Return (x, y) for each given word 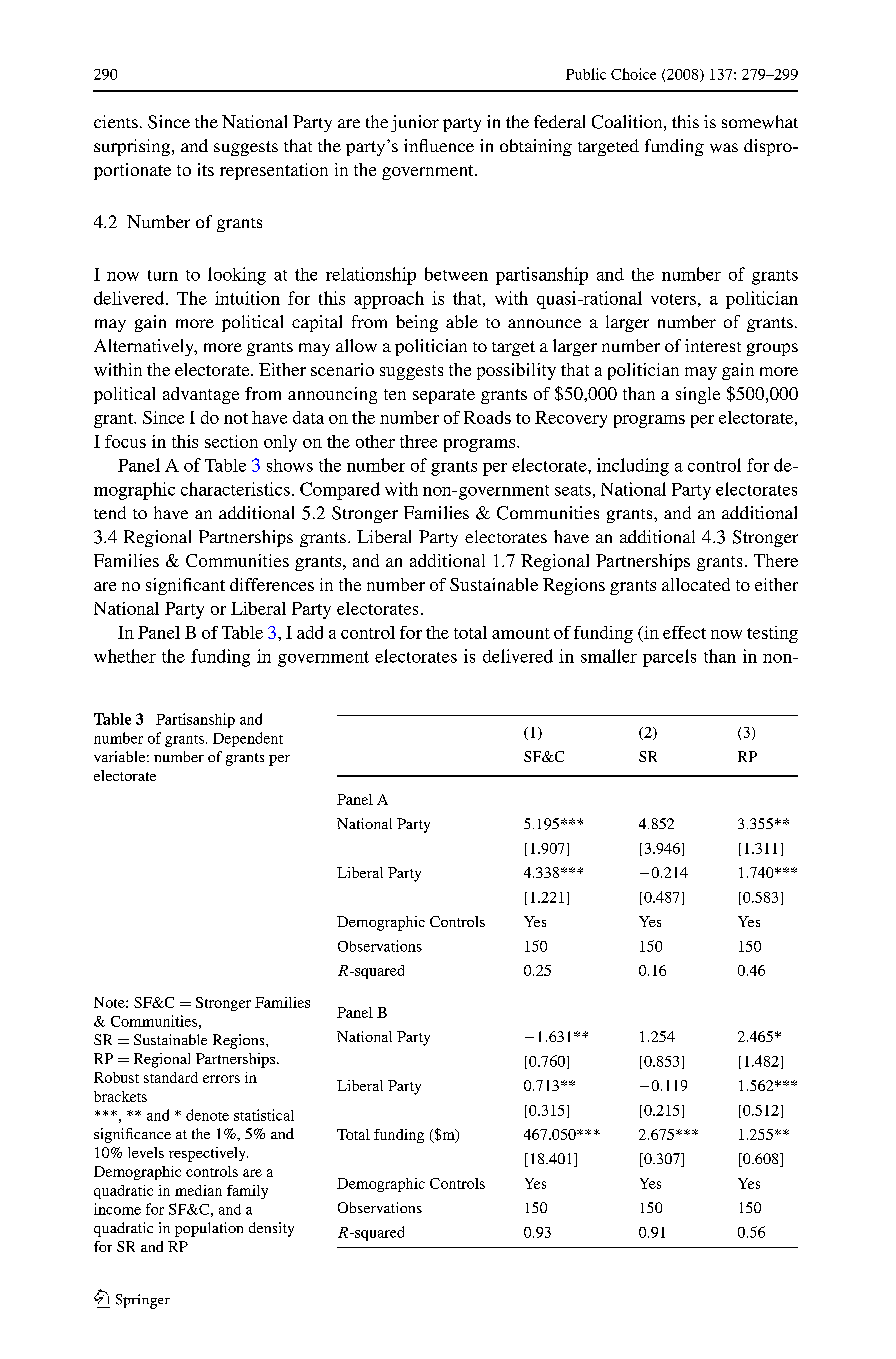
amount (521, 633)
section (231, 441)
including (633, 467)
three (418, 441)
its (206, 169)
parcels (669, 658)
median (198, 1190)
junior (415, 123)
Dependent (248, 739)
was (724, 148)
